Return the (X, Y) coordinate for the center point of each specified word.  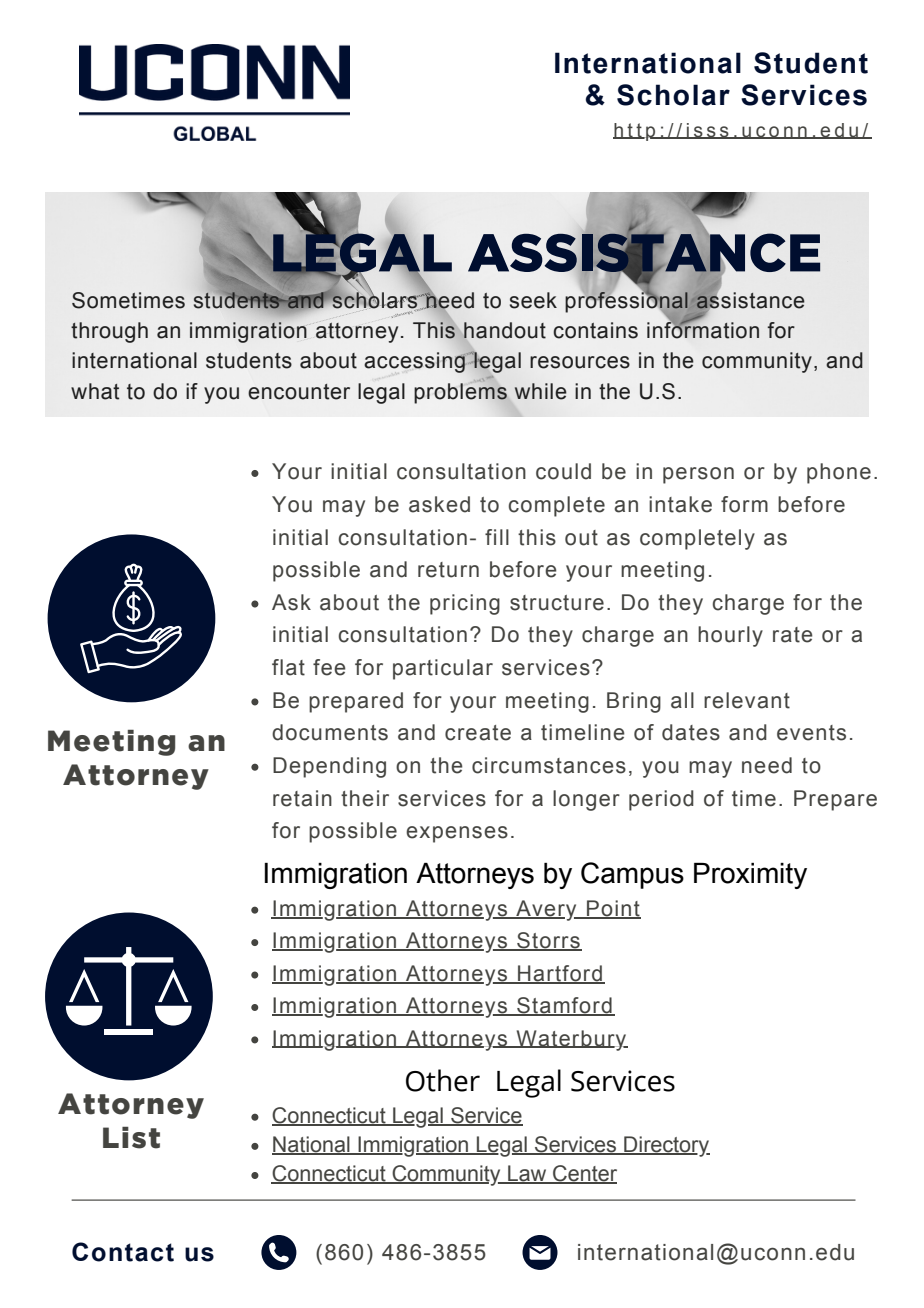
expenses (457, 834)
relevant (747, 700)
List (131, 1138)
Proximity (750, 876)
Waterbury (571, 1040)
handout (504, 330)
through (109, 332)
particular (443, 669)
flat (288, 667)
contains (595, 330)
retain (302, 798)
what (95, 391)
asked (439, 504)
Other (443, 1080)
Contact (123, 1252)
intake (680, 504)
